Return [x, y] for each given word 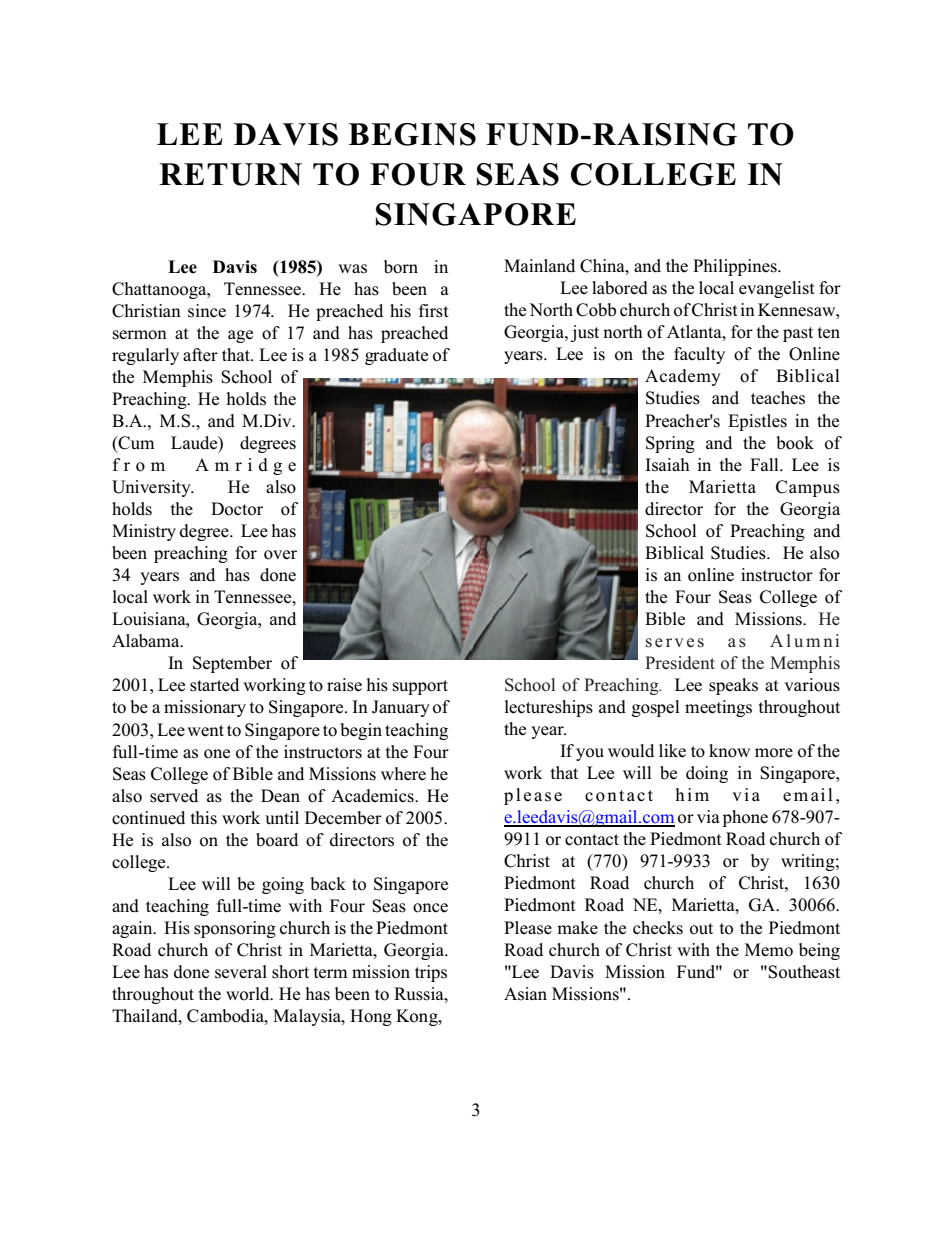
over [280, 555]
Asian [525, 994]
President [680, 663]
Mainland [539, 265]
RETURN [230, 174]
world [249, 994]
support [420, 687]
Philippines [736, 267]
